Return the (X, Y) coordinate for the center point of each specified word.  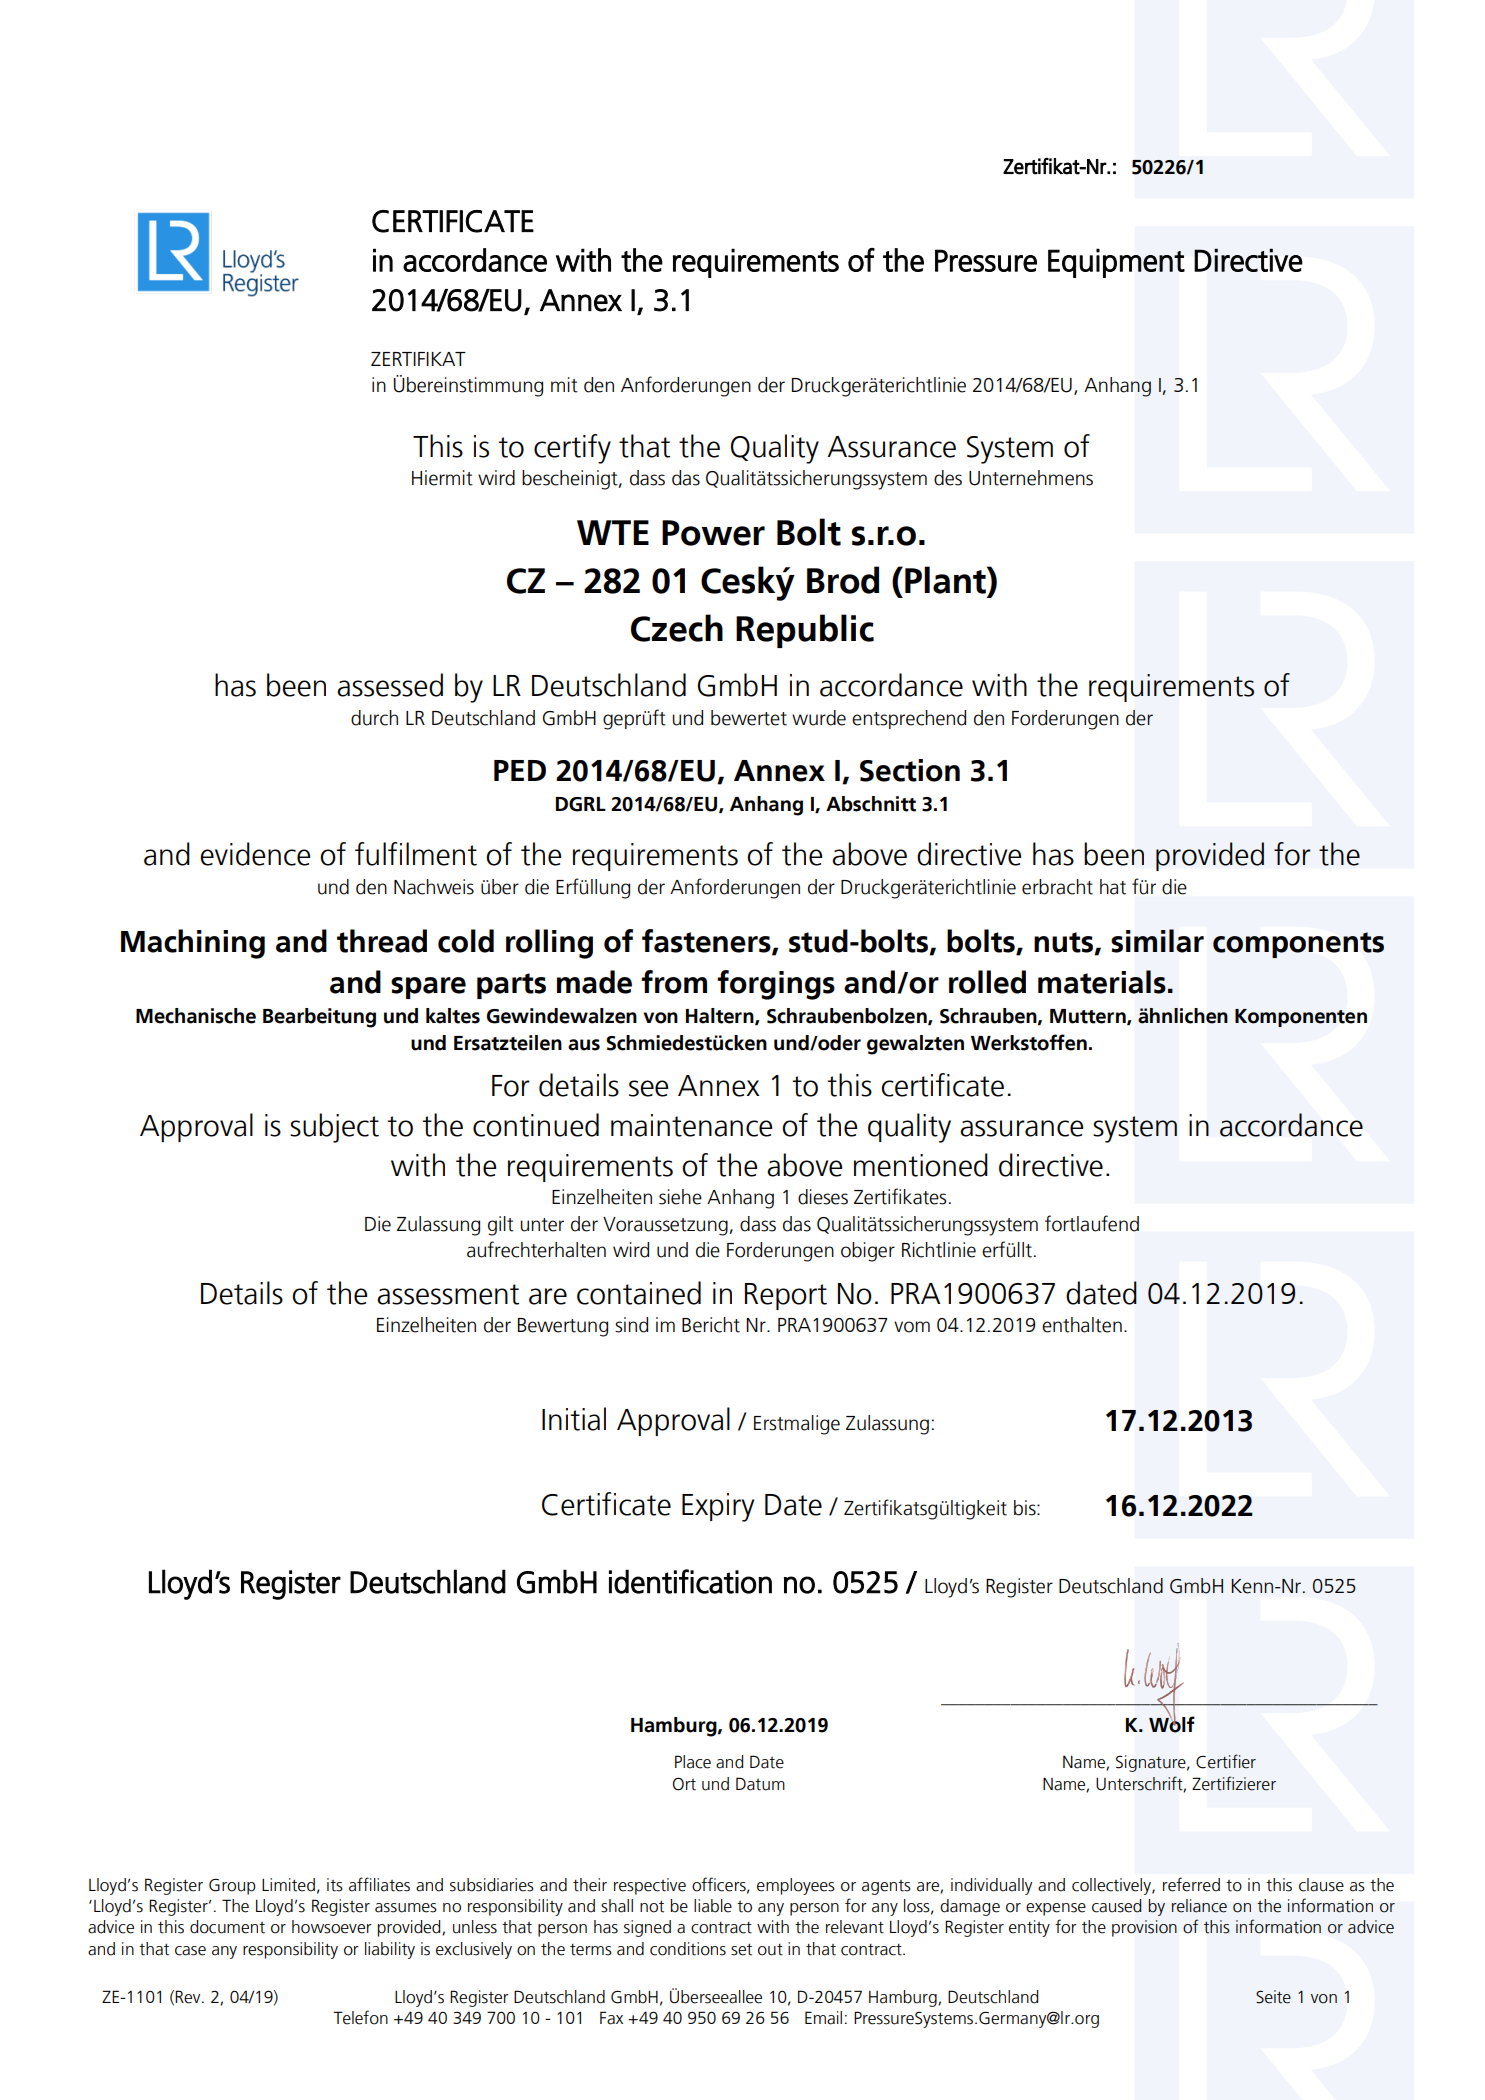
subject (334, 1128)
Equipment (1116, 263)
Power (713, 533)
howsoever (332, 1927)
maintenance (691, 1125)
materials (1102, 982)
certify (572, 449)
